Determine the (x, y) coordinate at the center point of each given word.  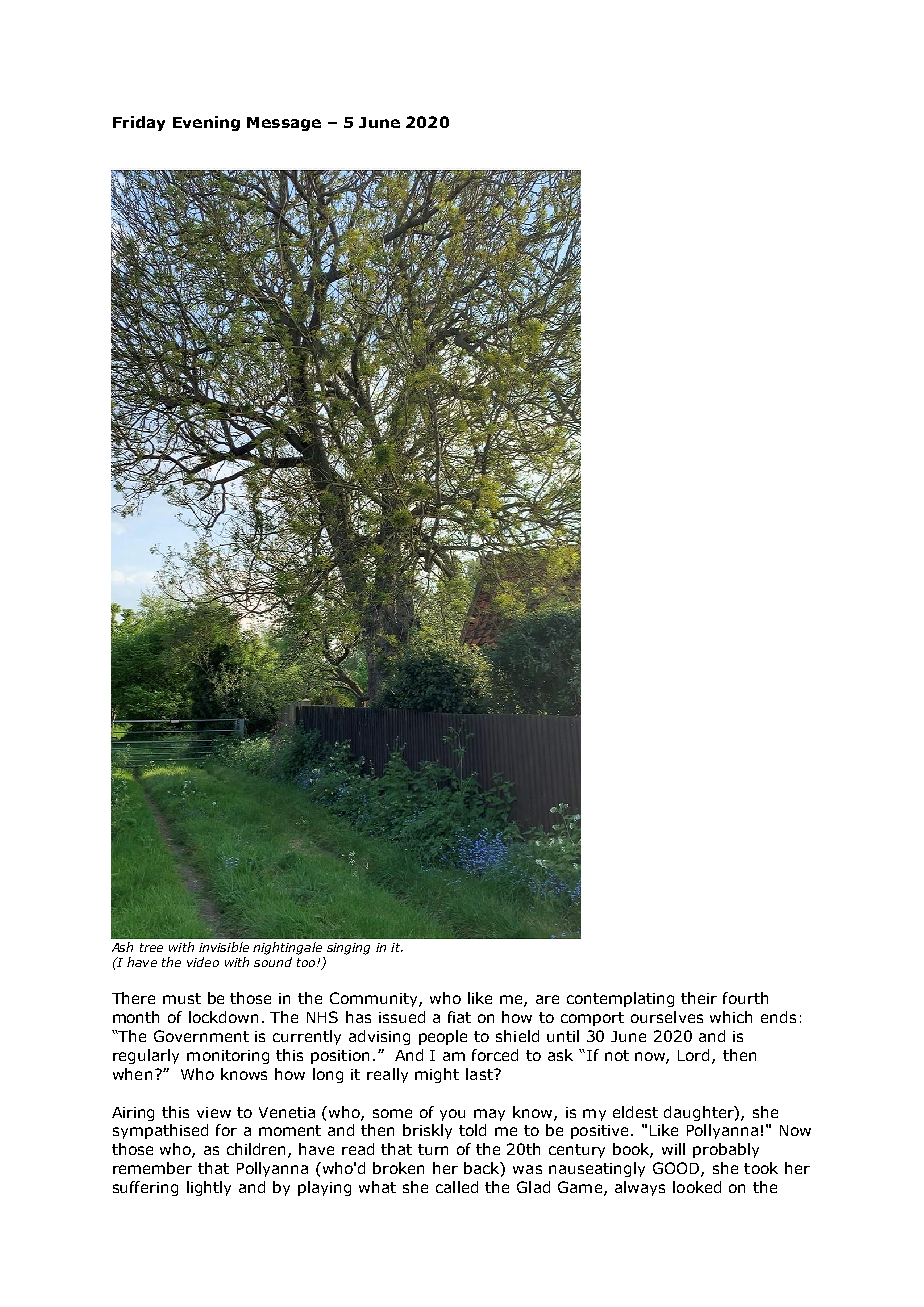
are (547, 999)
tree (151, 947)
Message (284, 124)
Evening (206, 123)
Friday (139, 123)
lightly (209, 1188)
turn (433, 1149)
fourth (745, 998)
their (699, 998)
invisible (224, 947)
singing (348, 949)
